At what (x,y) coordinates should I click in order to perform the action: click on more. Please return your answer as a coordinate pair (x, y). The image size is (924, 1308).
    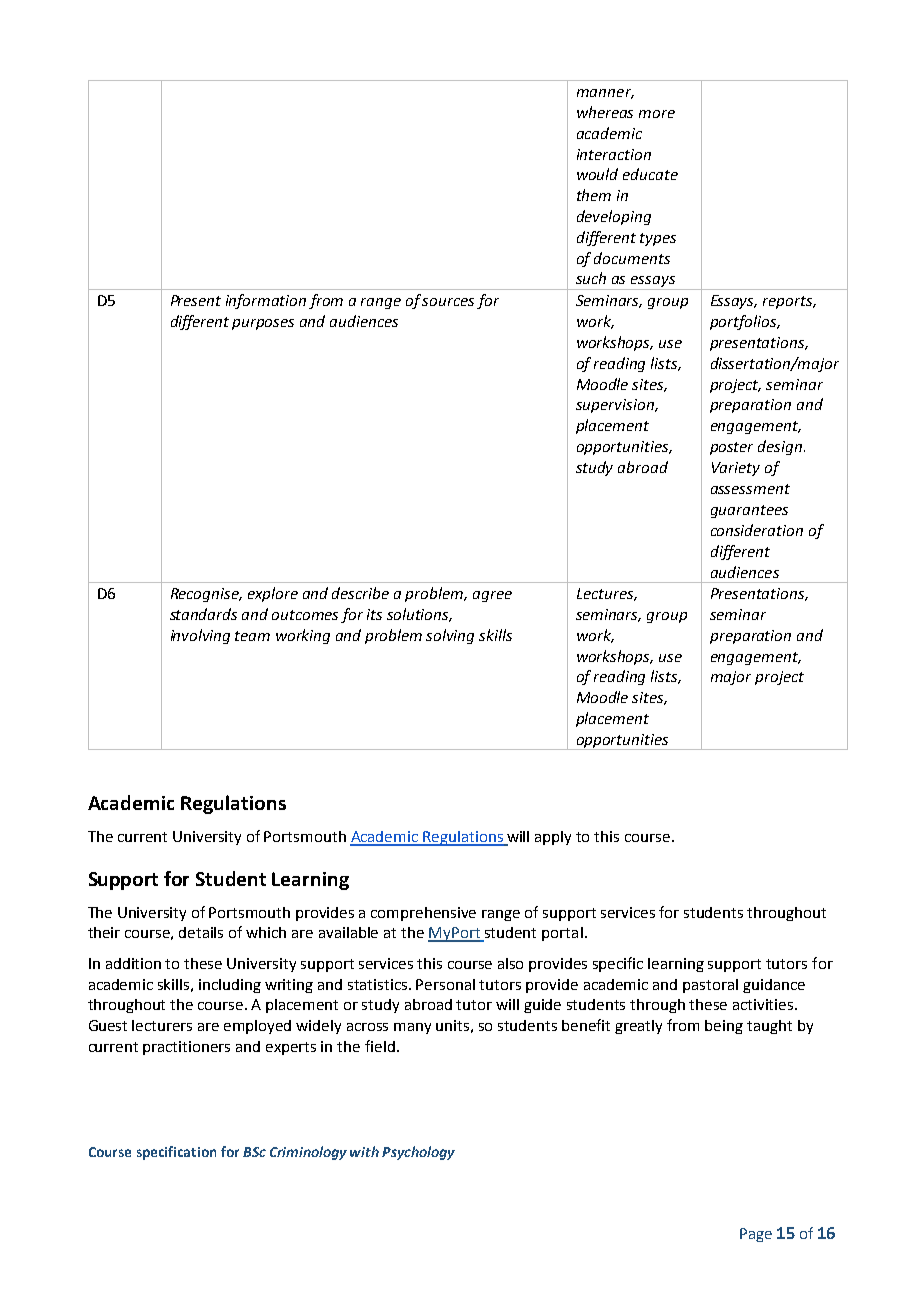
    Looking at the image, I should click on (657, 114).
